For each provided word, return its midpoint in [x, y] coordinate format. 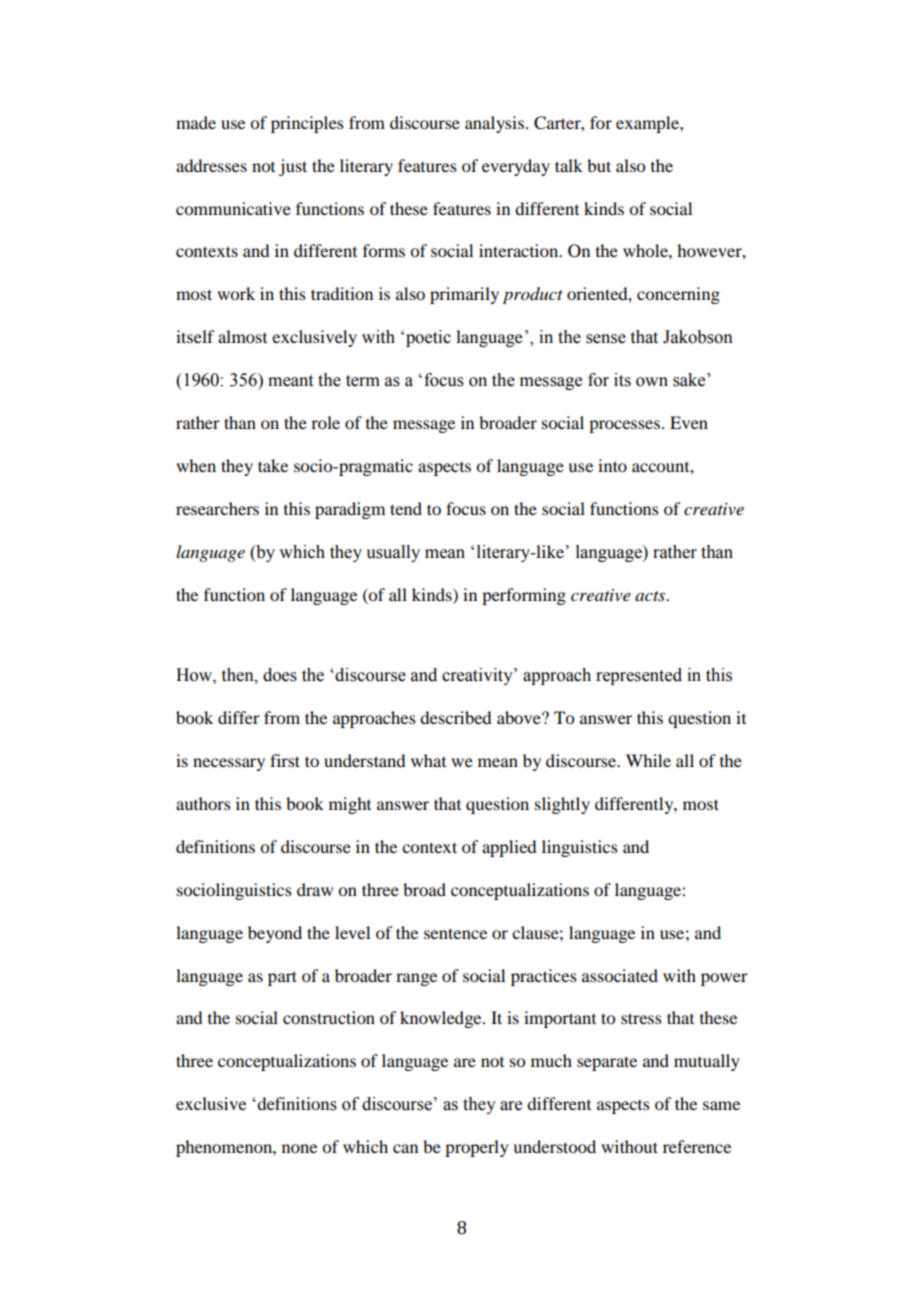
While [648, 760]
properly [477, 1148]
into [612, 465]
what [428, 760]
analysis [494, 124]
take [273, 465]
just [293, 167]
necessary [229, 764]
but [599, 165]
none [299, 1148]
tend [406, 508]
